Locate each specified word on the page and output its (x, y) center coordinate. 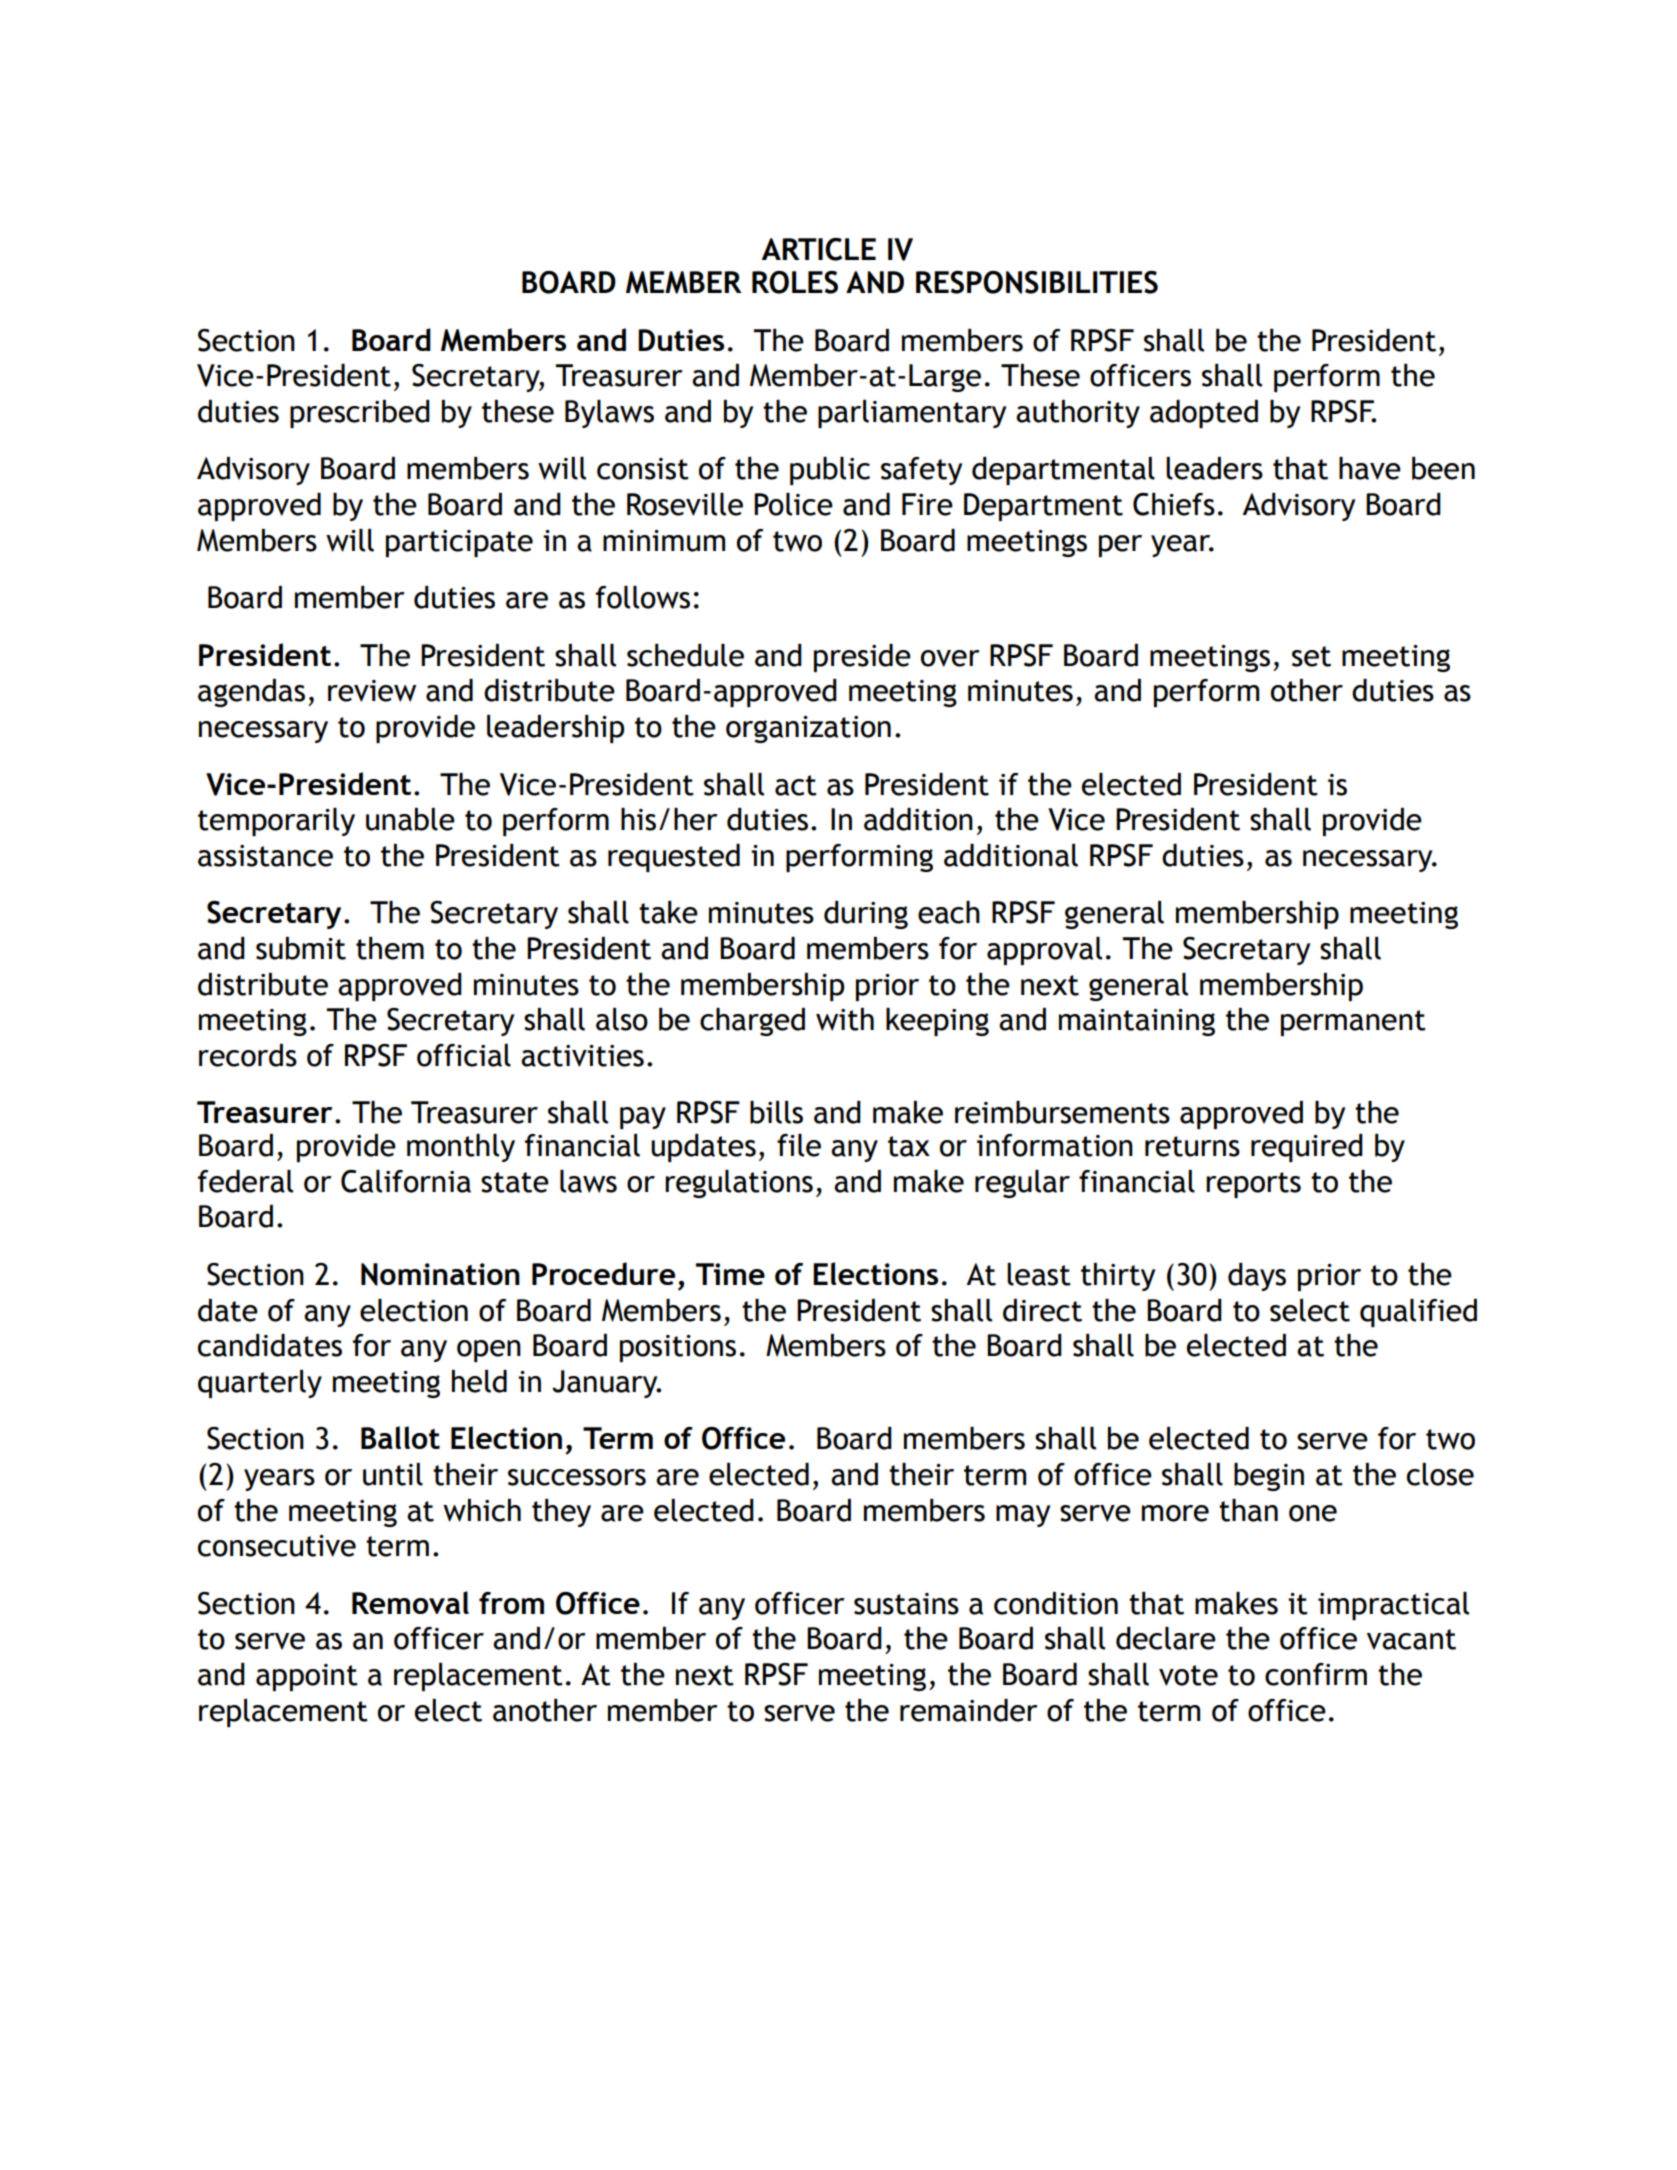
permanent (1353, 1023)
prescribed (360, 414)
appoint (307, 1677)
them (390, 948)
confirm (1316, 1674)
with (845, 1019)
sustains (906, 1604)
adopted (1204, 414)
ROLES (795, 282)
